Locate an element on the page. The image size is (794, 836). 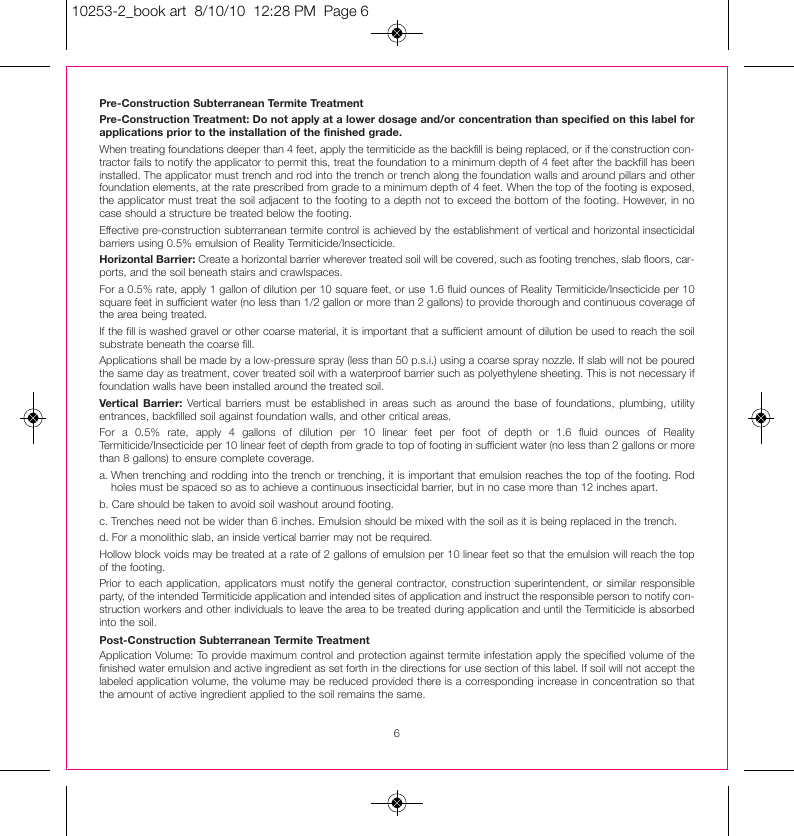
accept is located at coordinates (660, 669).
